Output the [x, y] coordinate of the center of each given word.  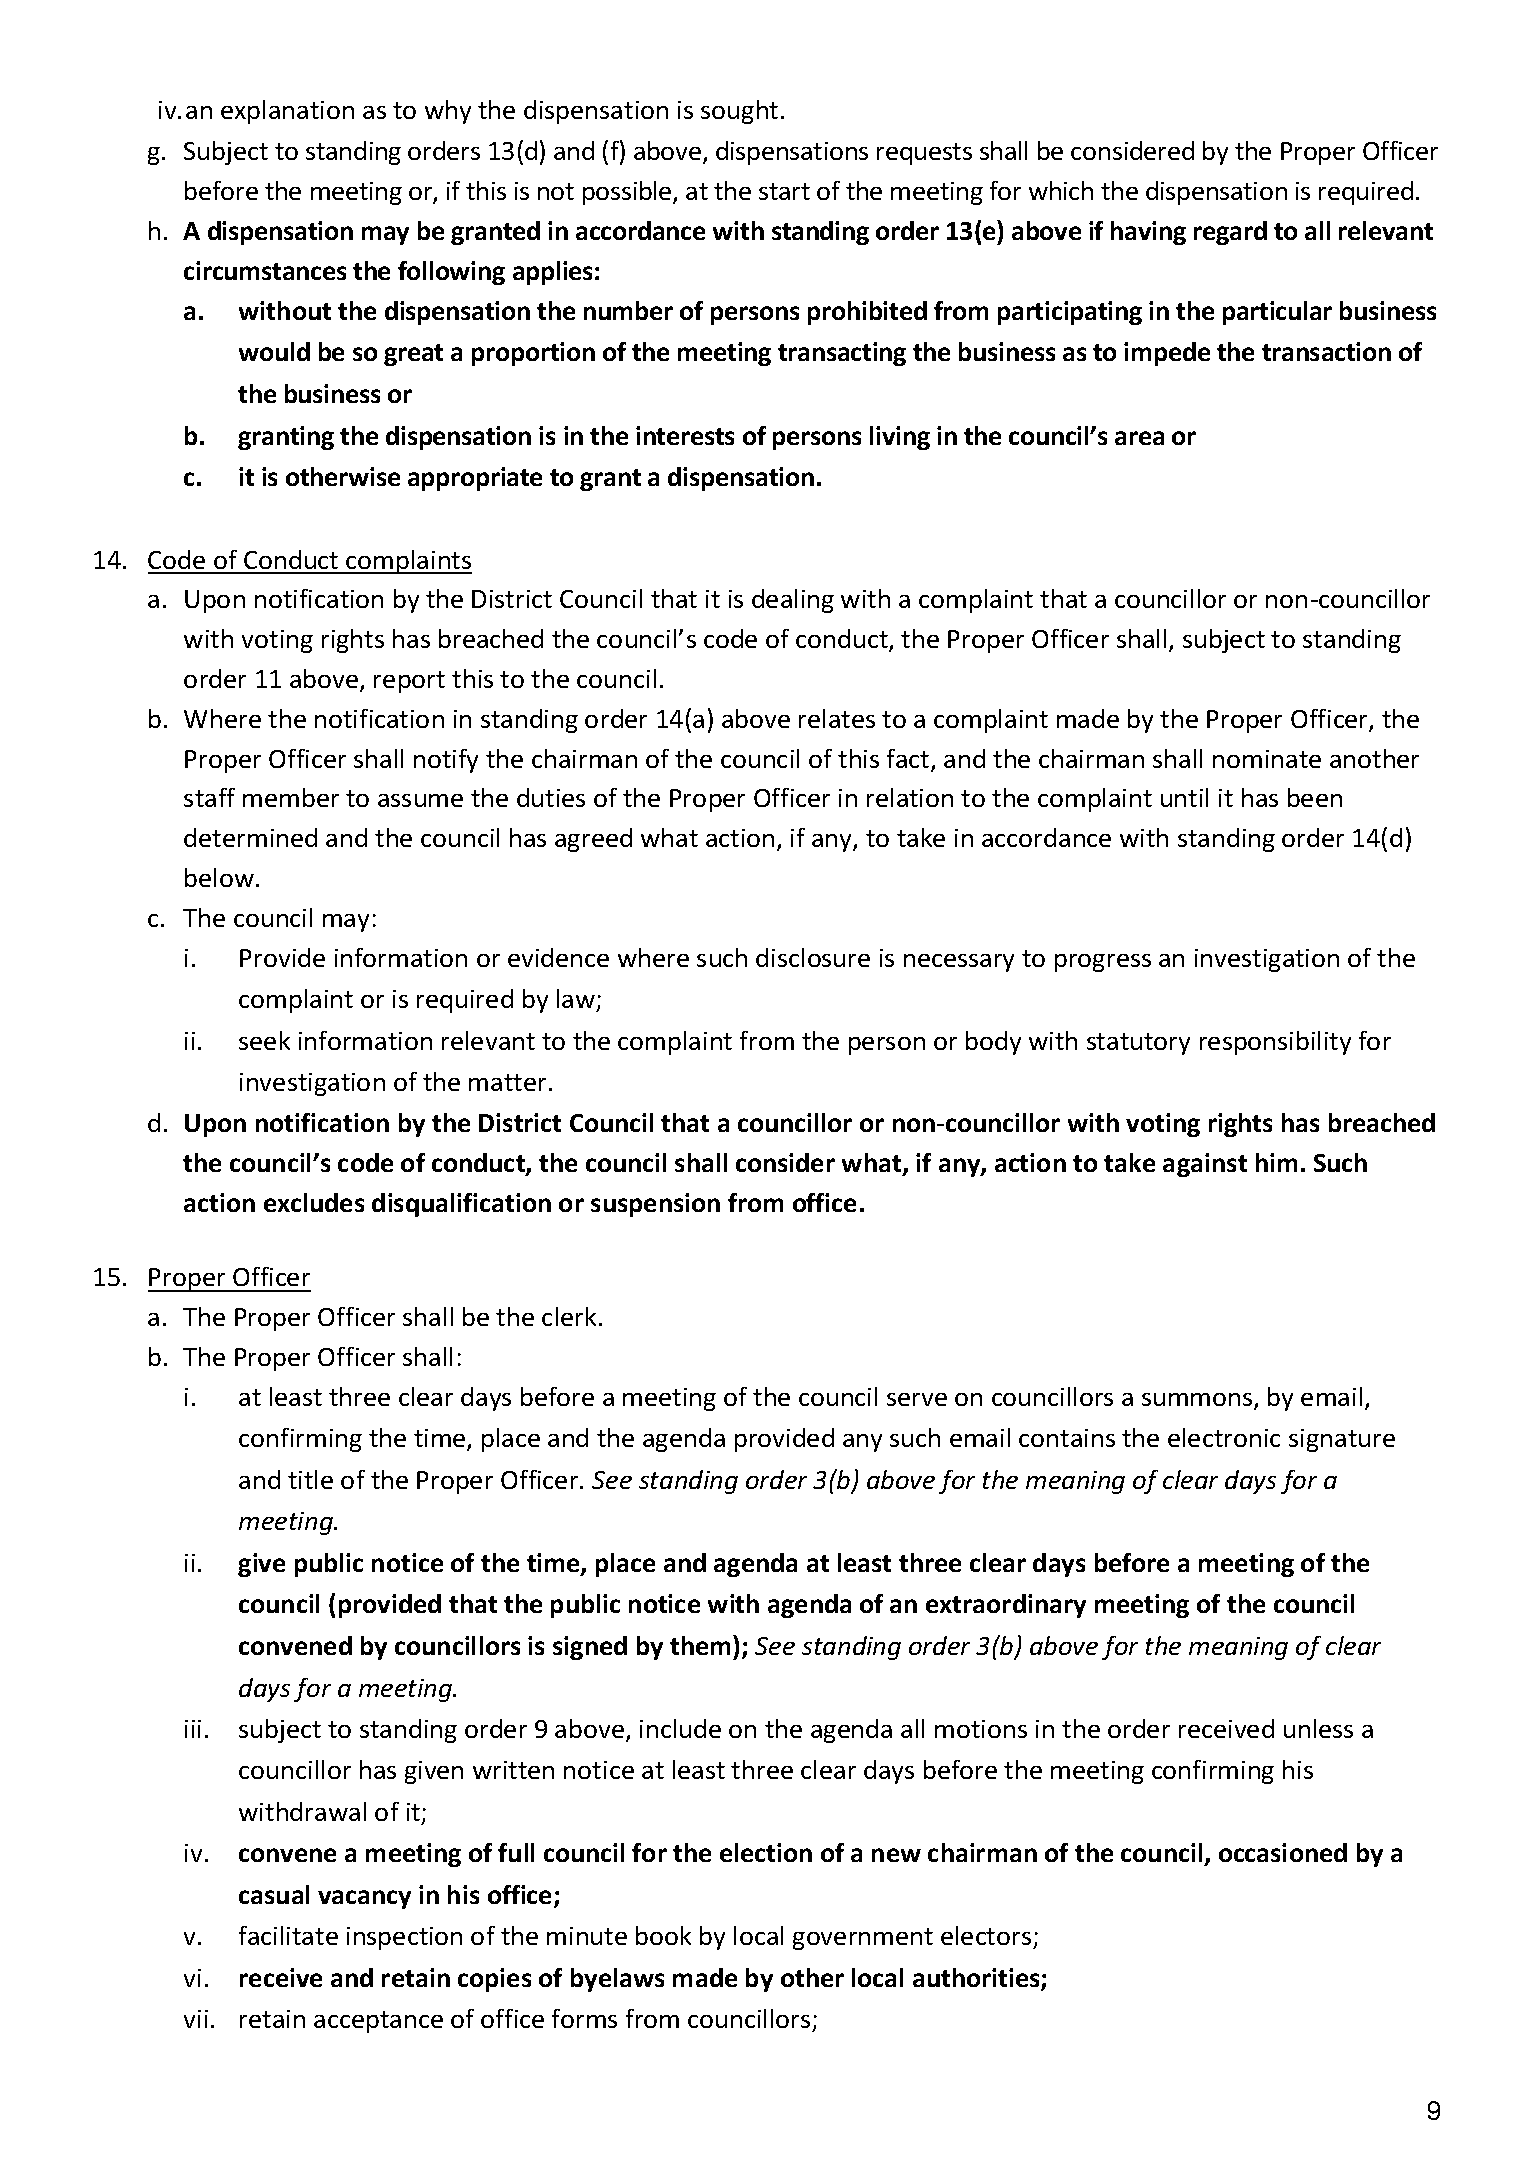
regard [1230, 233]
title [310, 1479]
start [784, 191]
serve [917, 1399]
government [863, 1939]
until [1184, 797]
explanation [287, 112]
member [291, 797]
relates [837, 718]
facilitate [288, 1935]
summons [1198, 1401]
